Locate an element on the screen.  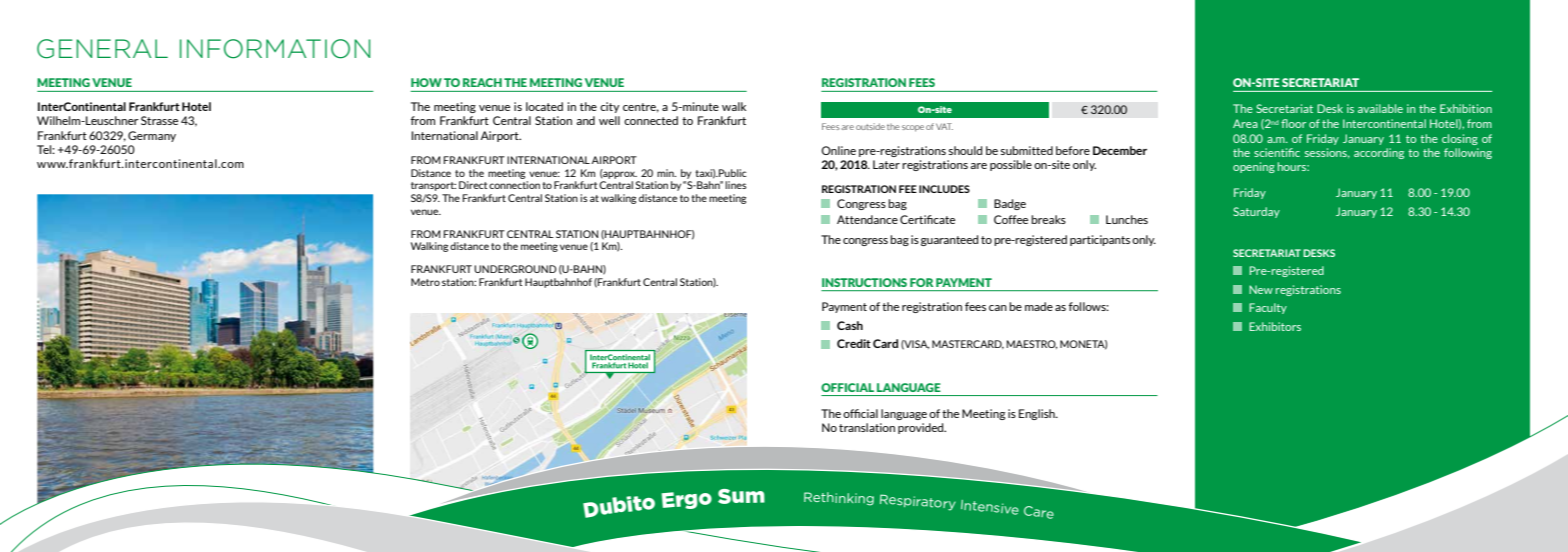
UNDERGROUND is located at coordinates (515, 269).
